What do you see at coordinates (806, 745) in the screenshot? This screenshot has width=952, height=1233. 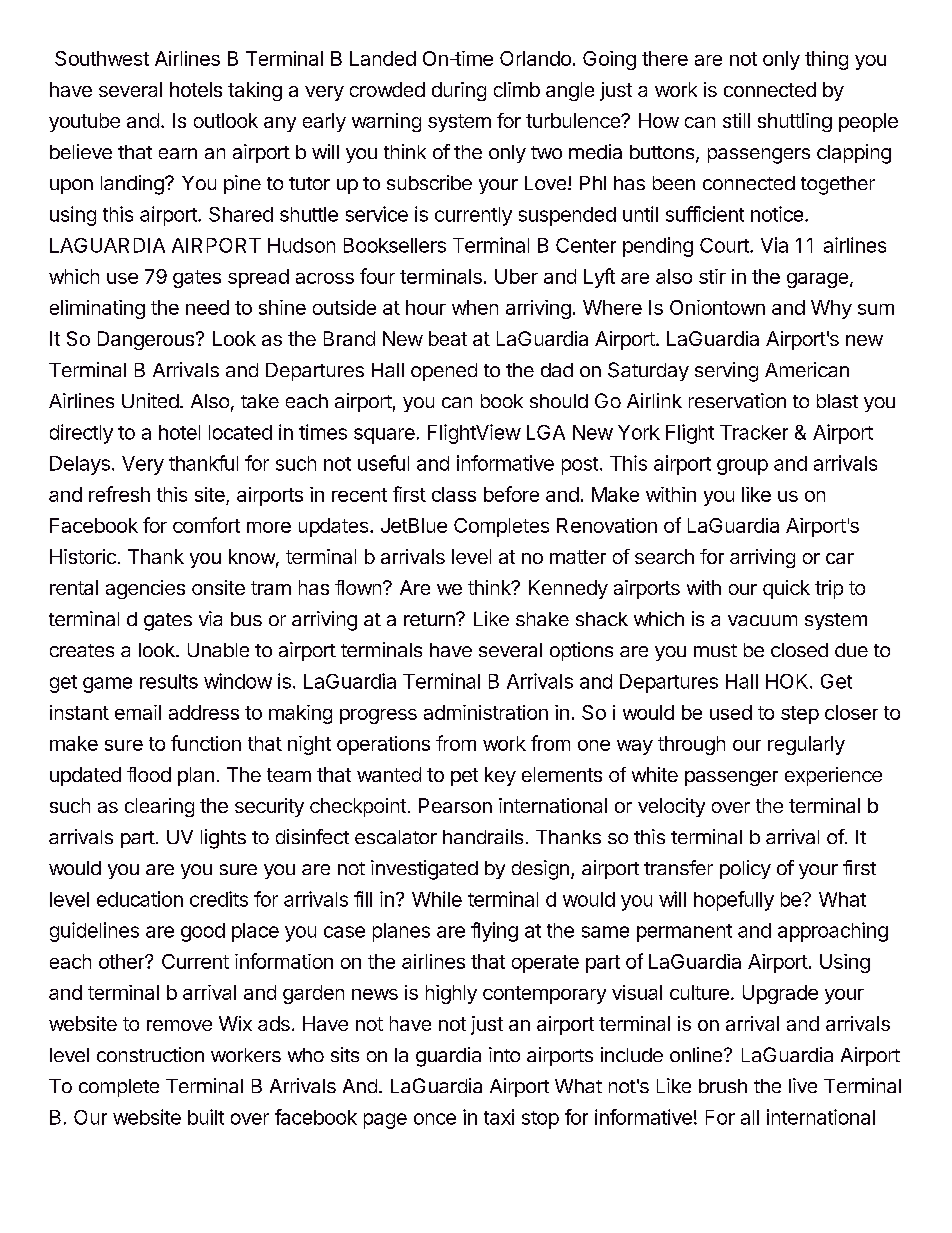 I see `regularly` at bounding box center [806, 745].
